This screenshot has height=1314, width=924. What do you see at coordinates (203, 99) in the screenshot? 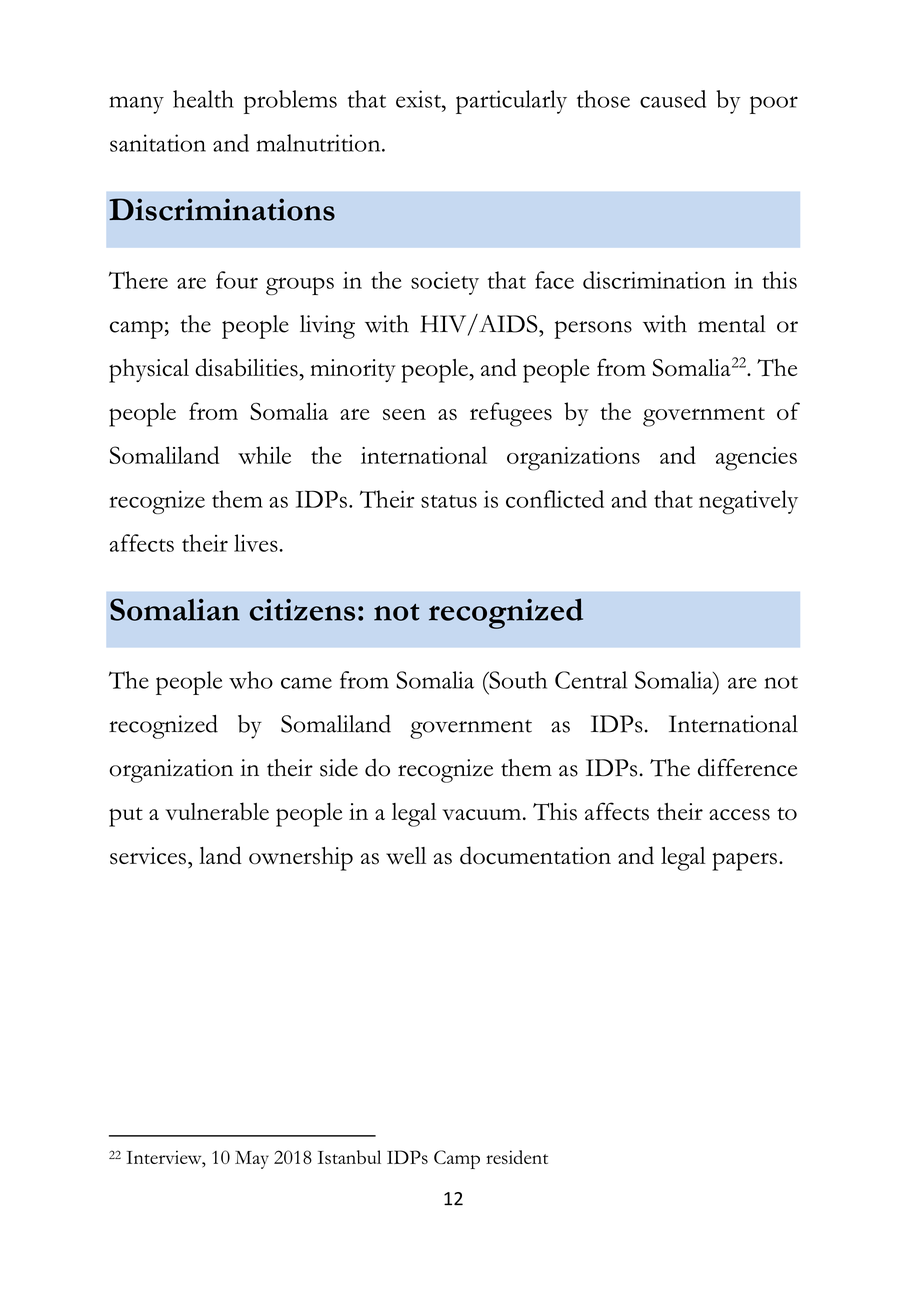
I see `health` at bounding box center [203, 99].
